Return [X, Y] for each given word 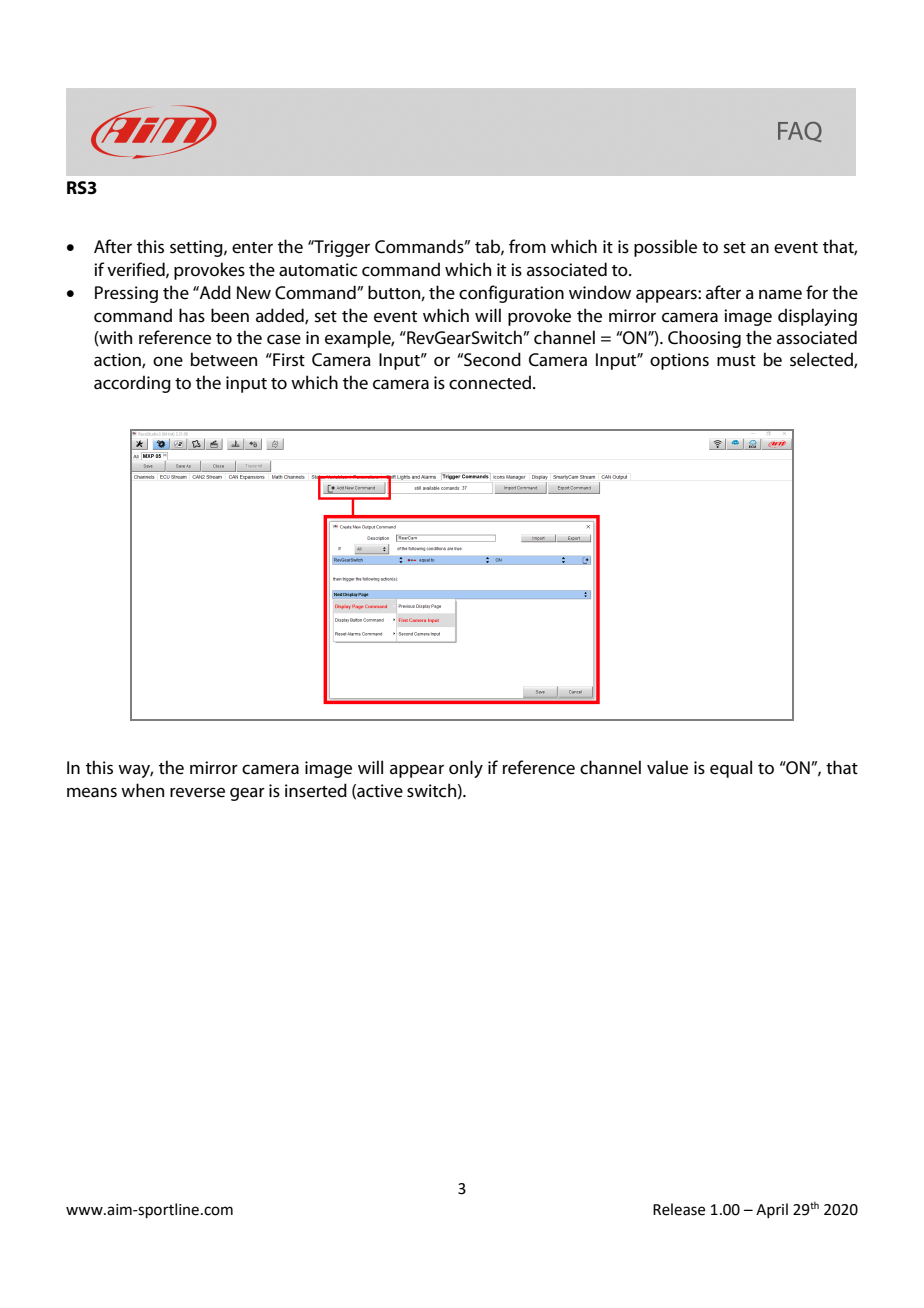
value [667, 767]
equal [731, 769]
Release [679, 1209]
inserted [316, 790]
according [132, 384]
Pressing [126, 294]
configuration [511, 294]
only [466, 769]
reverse [197, 793]
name [780, 294]
